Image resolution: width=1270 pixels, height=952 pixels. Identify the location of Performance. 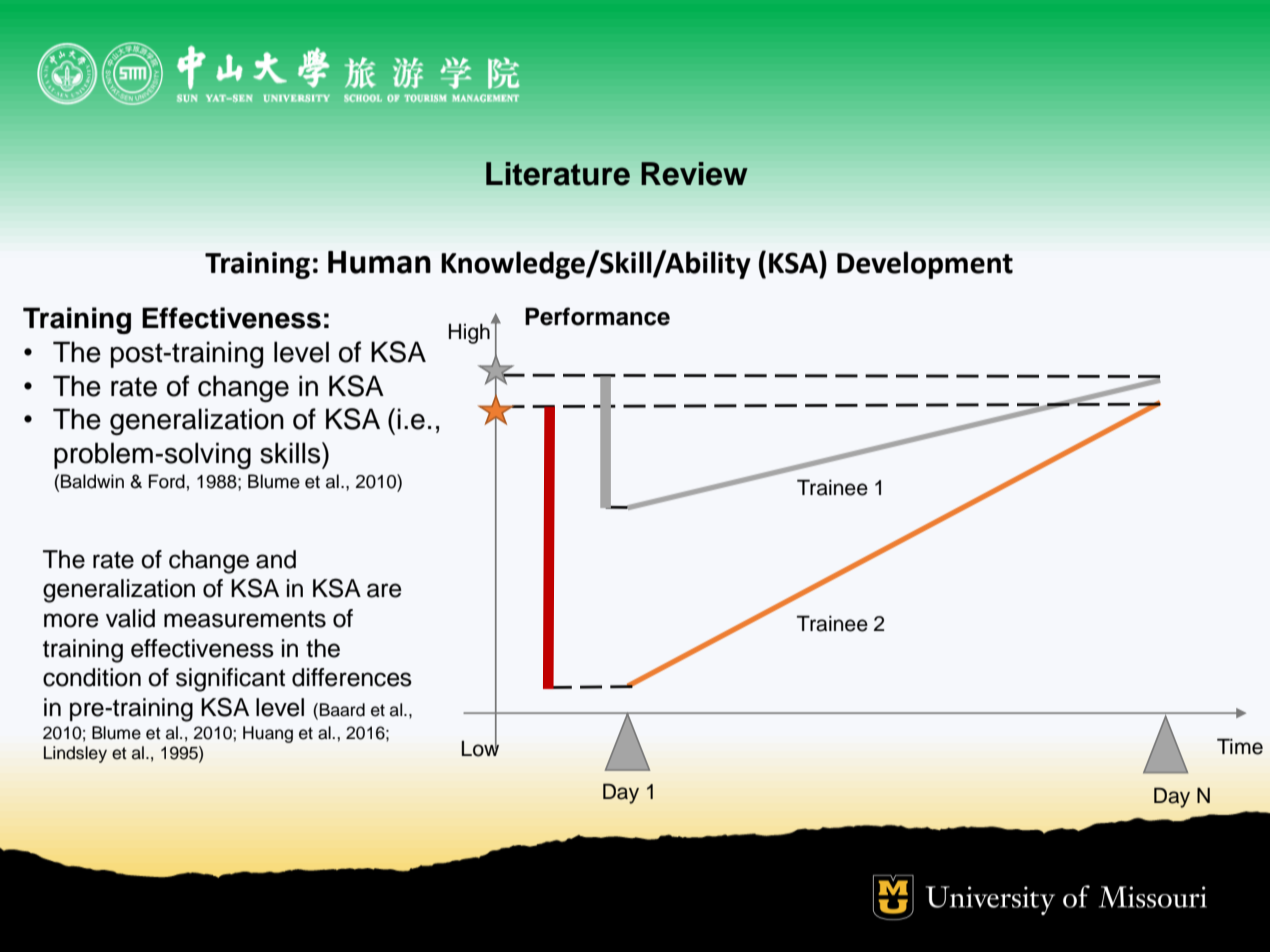
(597, 316).
